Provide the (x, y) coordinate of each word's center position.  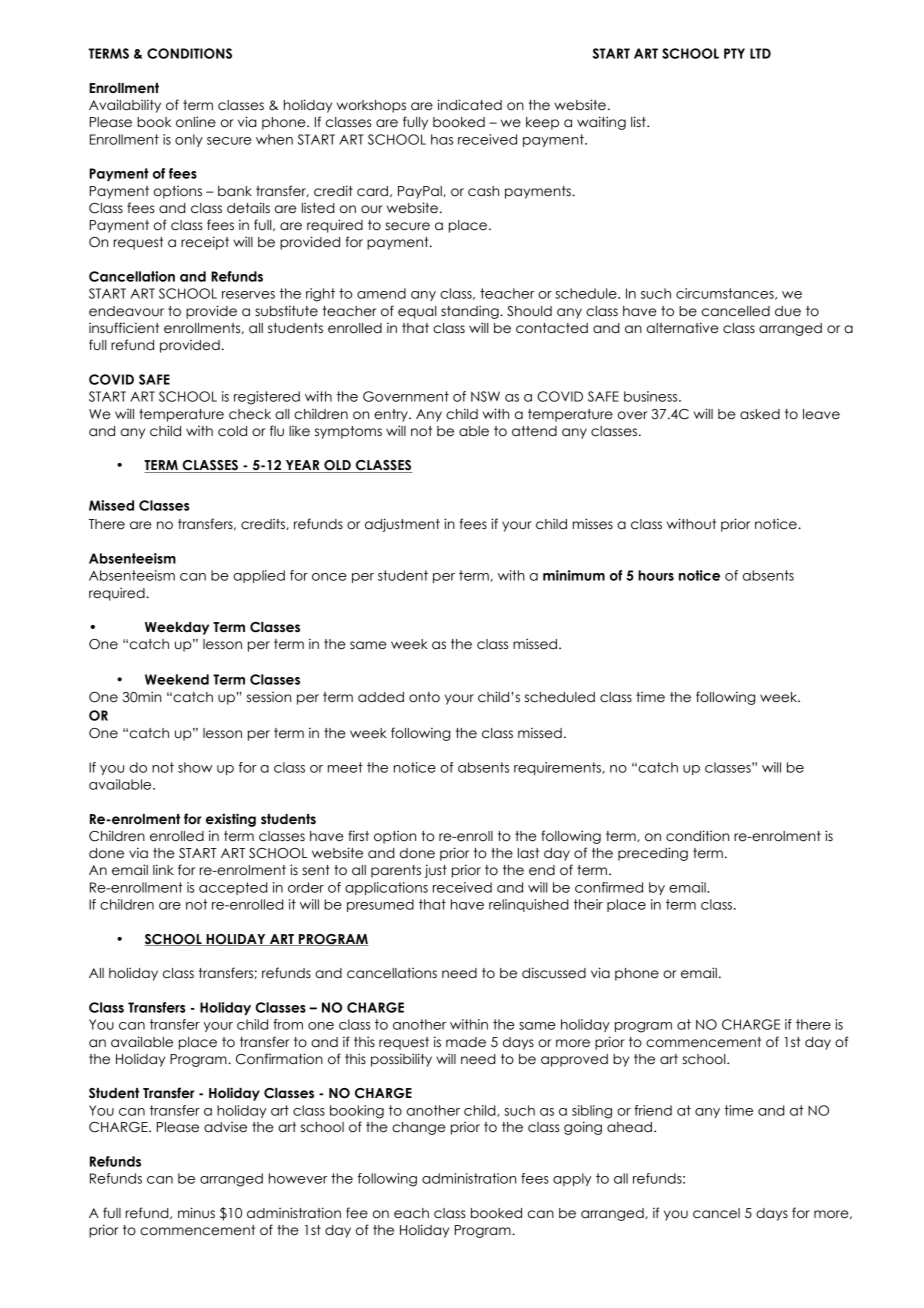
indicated (470, 105)
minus (196, 1213)
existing (231, 820)
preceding (653, 854)
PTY (734, 53)
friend (653, 1110)
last (528, 853)
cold (232, 431)
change (419, 1128)
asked (760, 414)
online (196, 122)
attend (534, 431)
